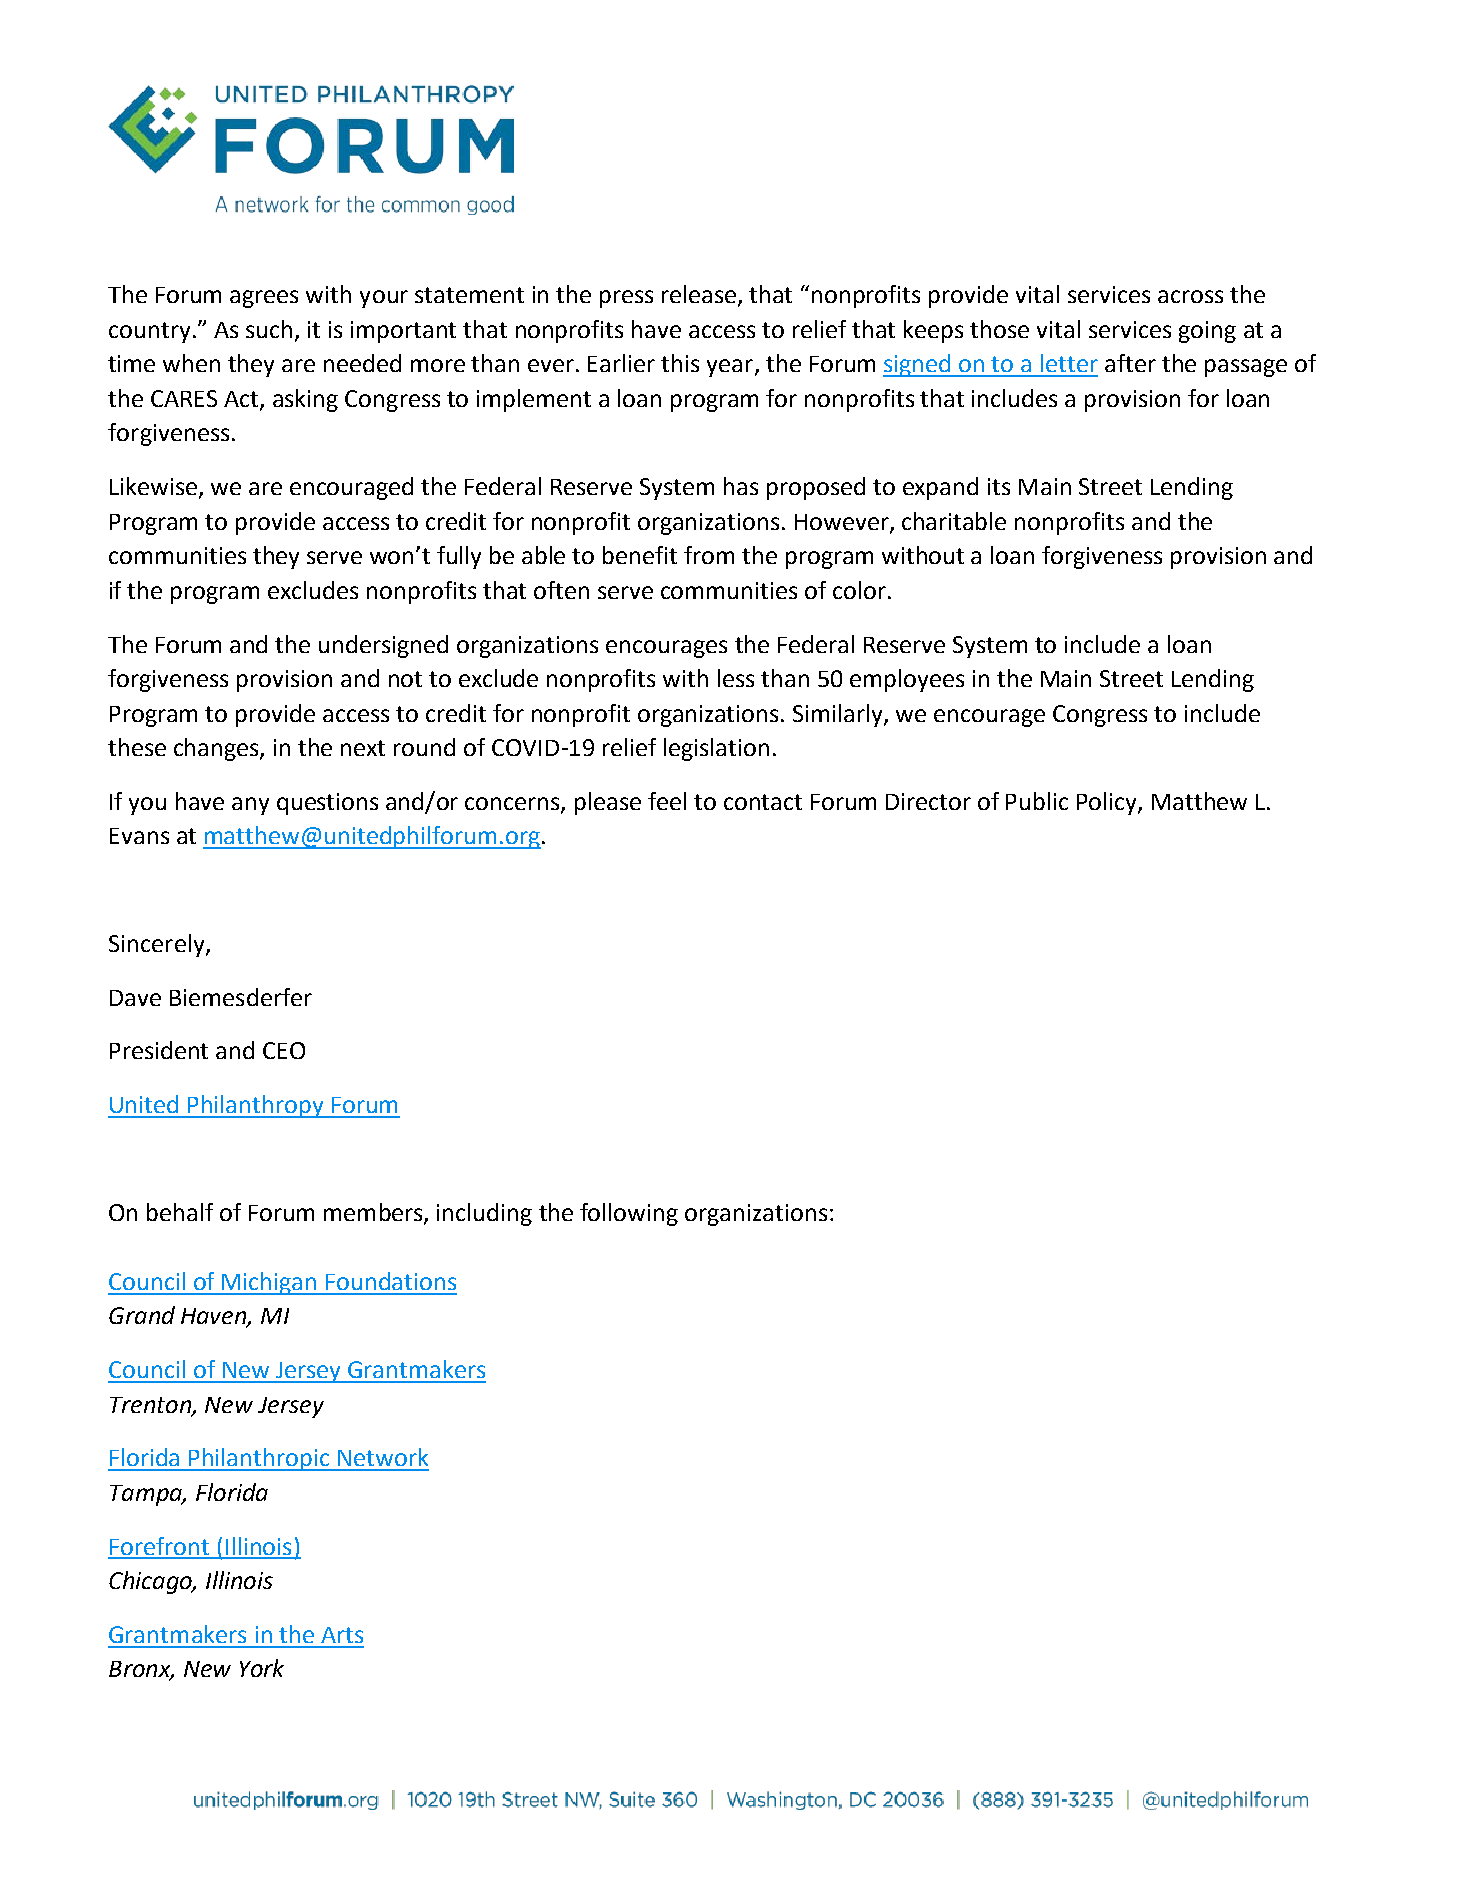 This screenshot has width=1461, height=1891. Describe the element at coordinates (484, 1214) in the screenshot. I see `including` at that location.
